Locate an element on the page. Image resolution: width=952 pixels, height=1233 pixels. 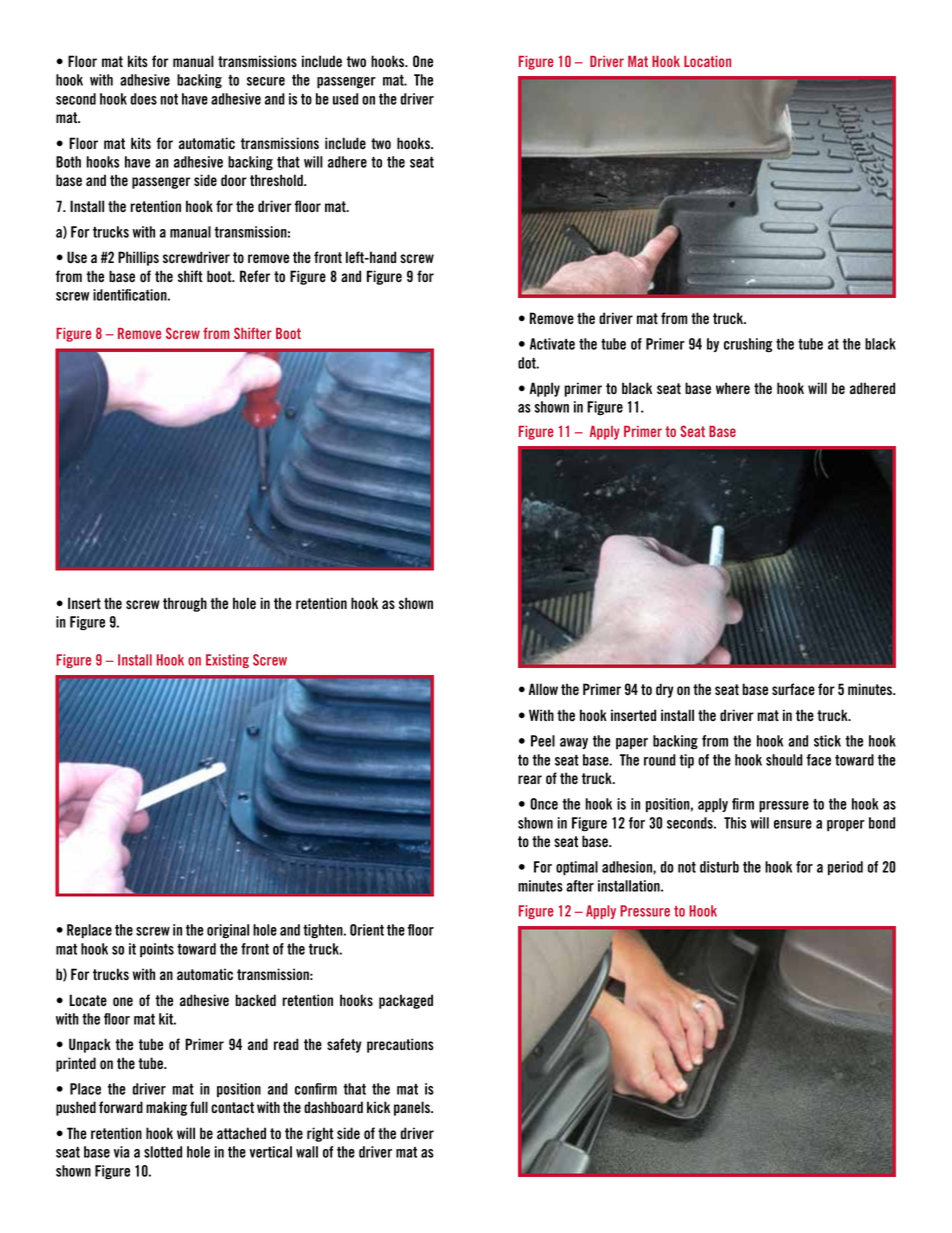
Allow is located at coordinates (543, 689).
